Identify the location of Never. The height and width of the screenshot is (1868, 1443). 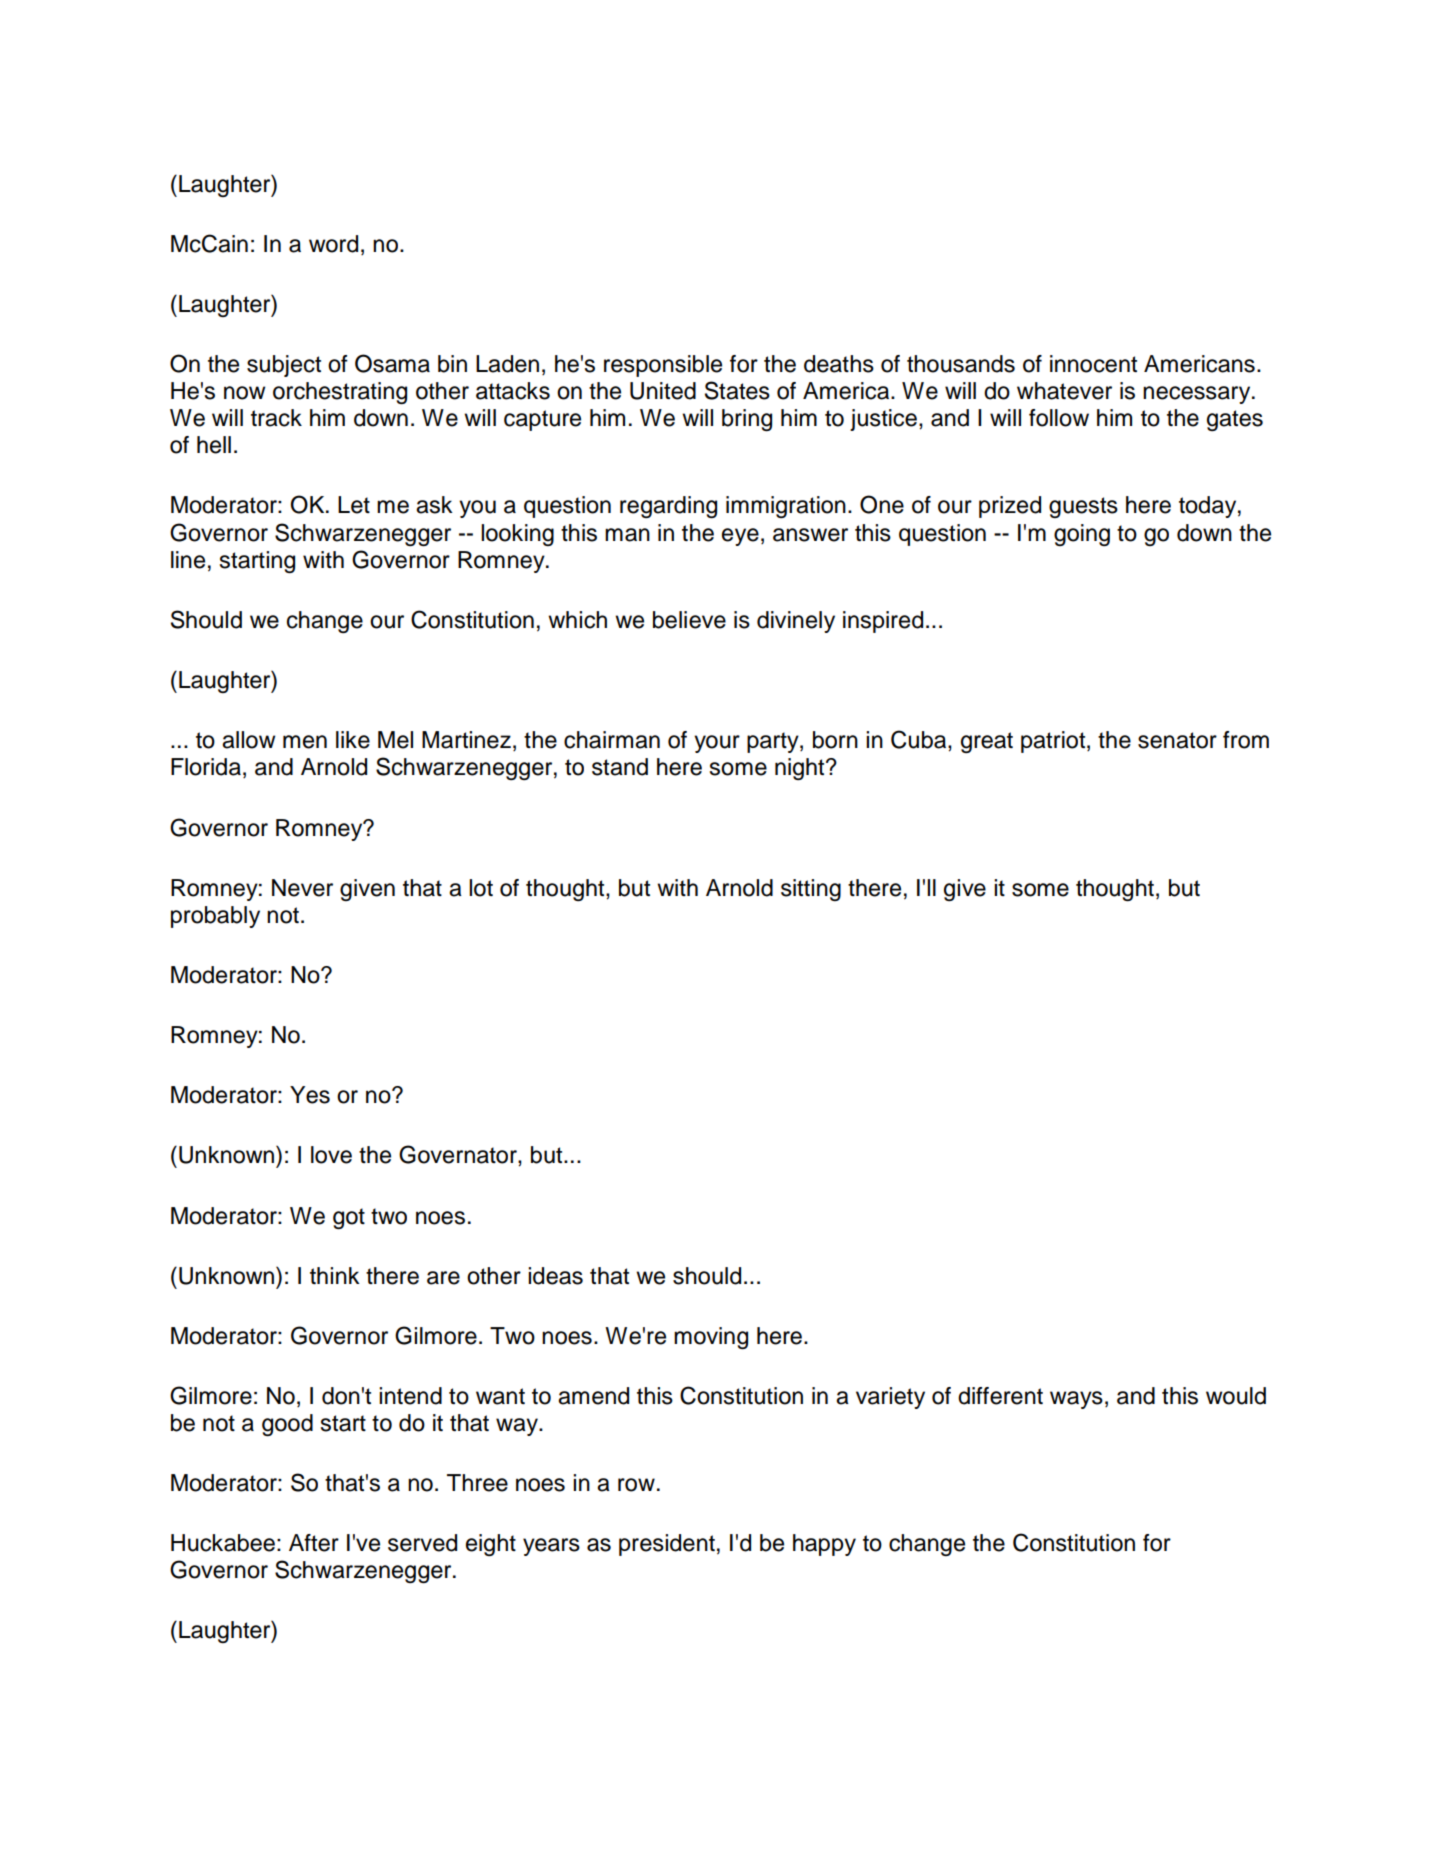
(302, 888).
